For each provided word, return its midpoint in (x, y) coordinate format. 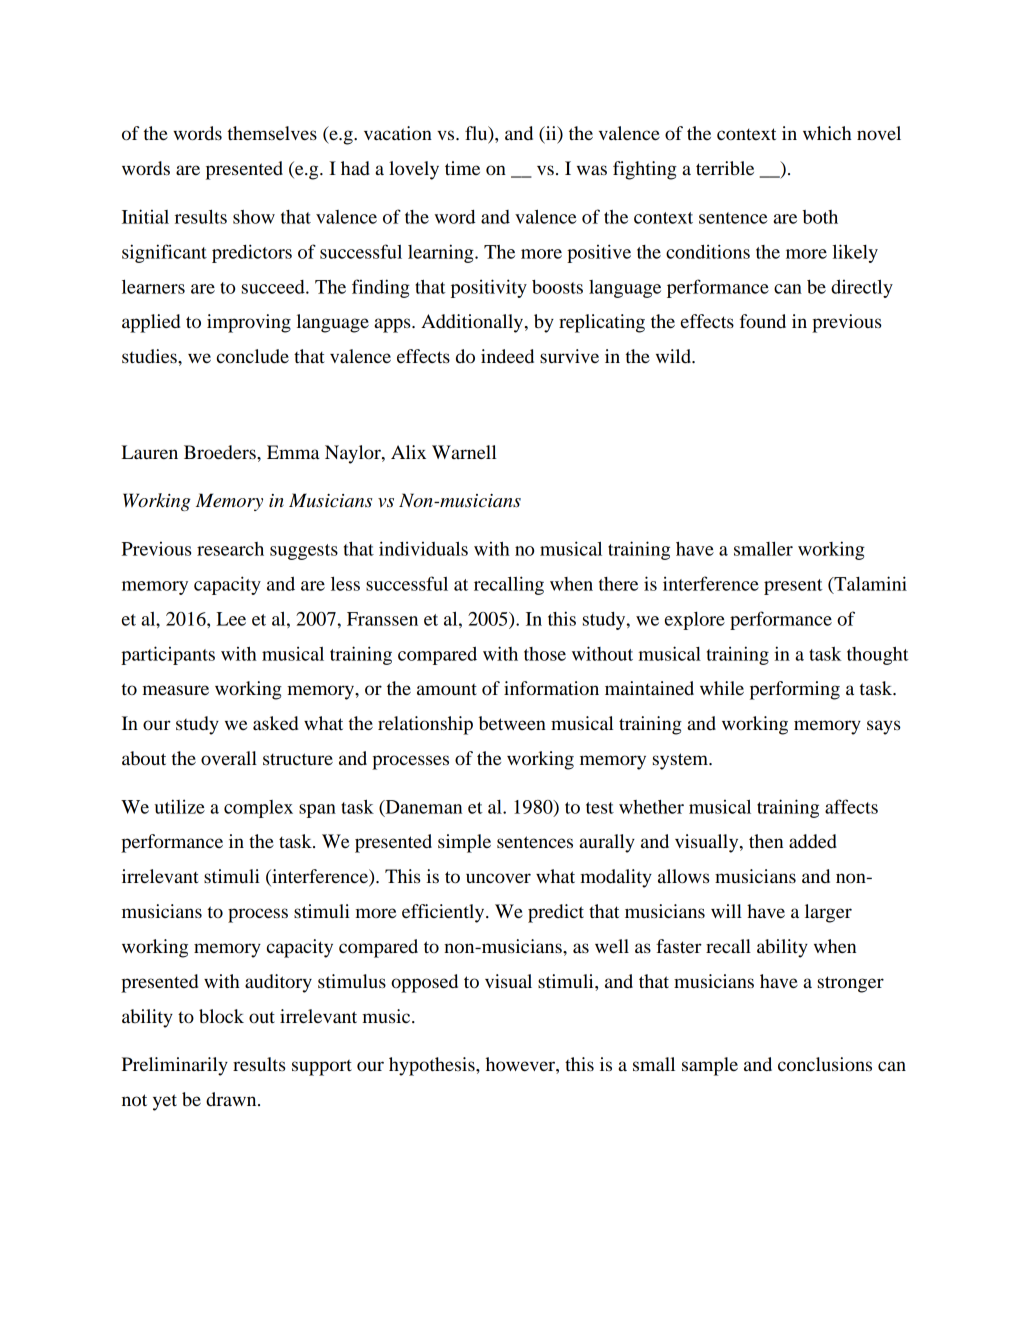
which (827, 133)
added (813, 841)
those (545, 654)
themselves (272, 133)
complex (258, 809)
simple (464, 843)
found (763, 321)
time (462, 168)
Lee (231, 619)
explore (695, 621)
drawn (232, 1099)
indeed (507, 356)
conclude (253, 356)
